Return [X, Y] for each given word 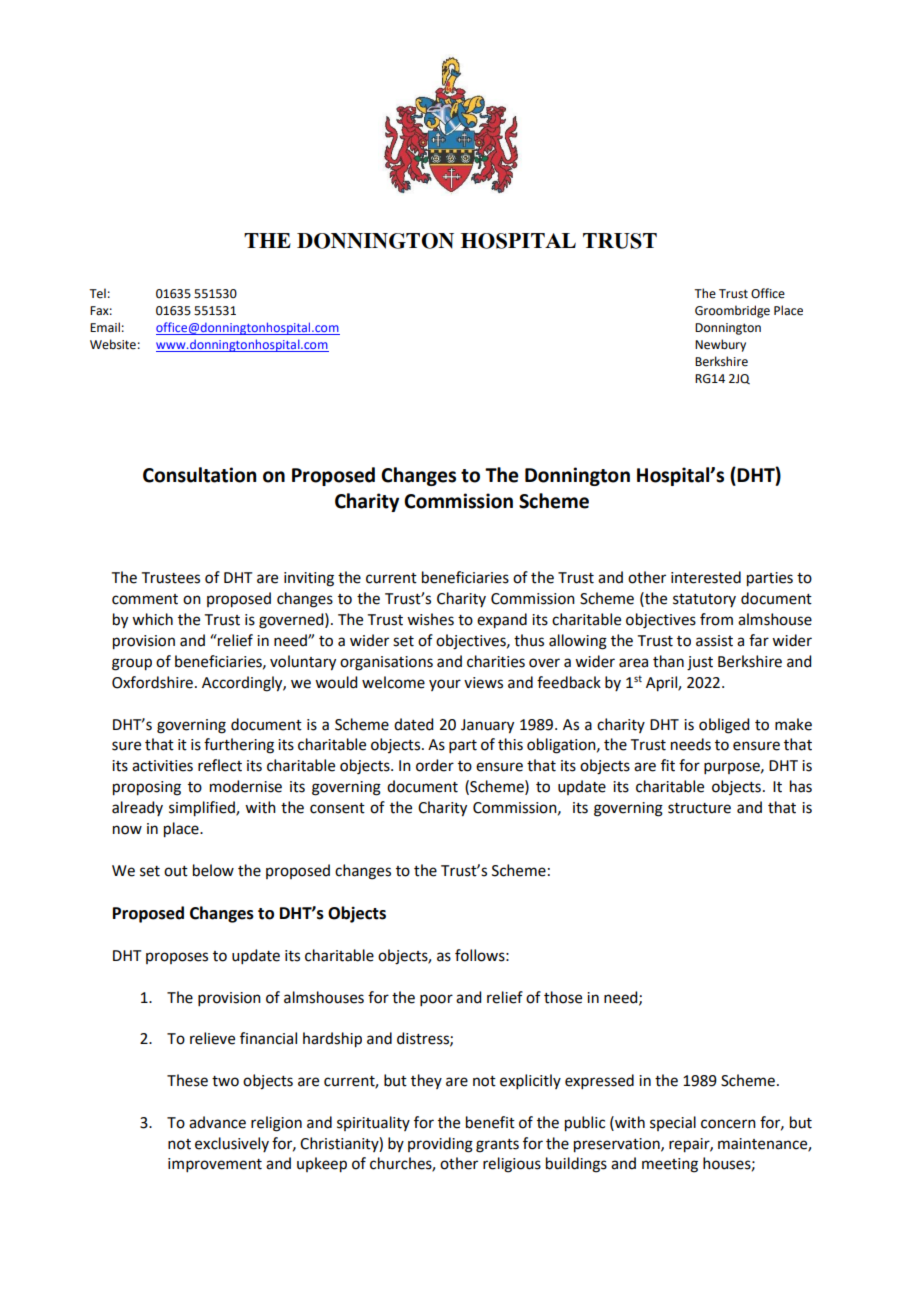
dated [413, 724]
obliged [724, 726]
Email [105, 327]
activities [162, 766]
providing [440, 1145]
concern [728, 1124]
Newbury [720, 345]
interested [706, 577]
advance [217, 1122]
